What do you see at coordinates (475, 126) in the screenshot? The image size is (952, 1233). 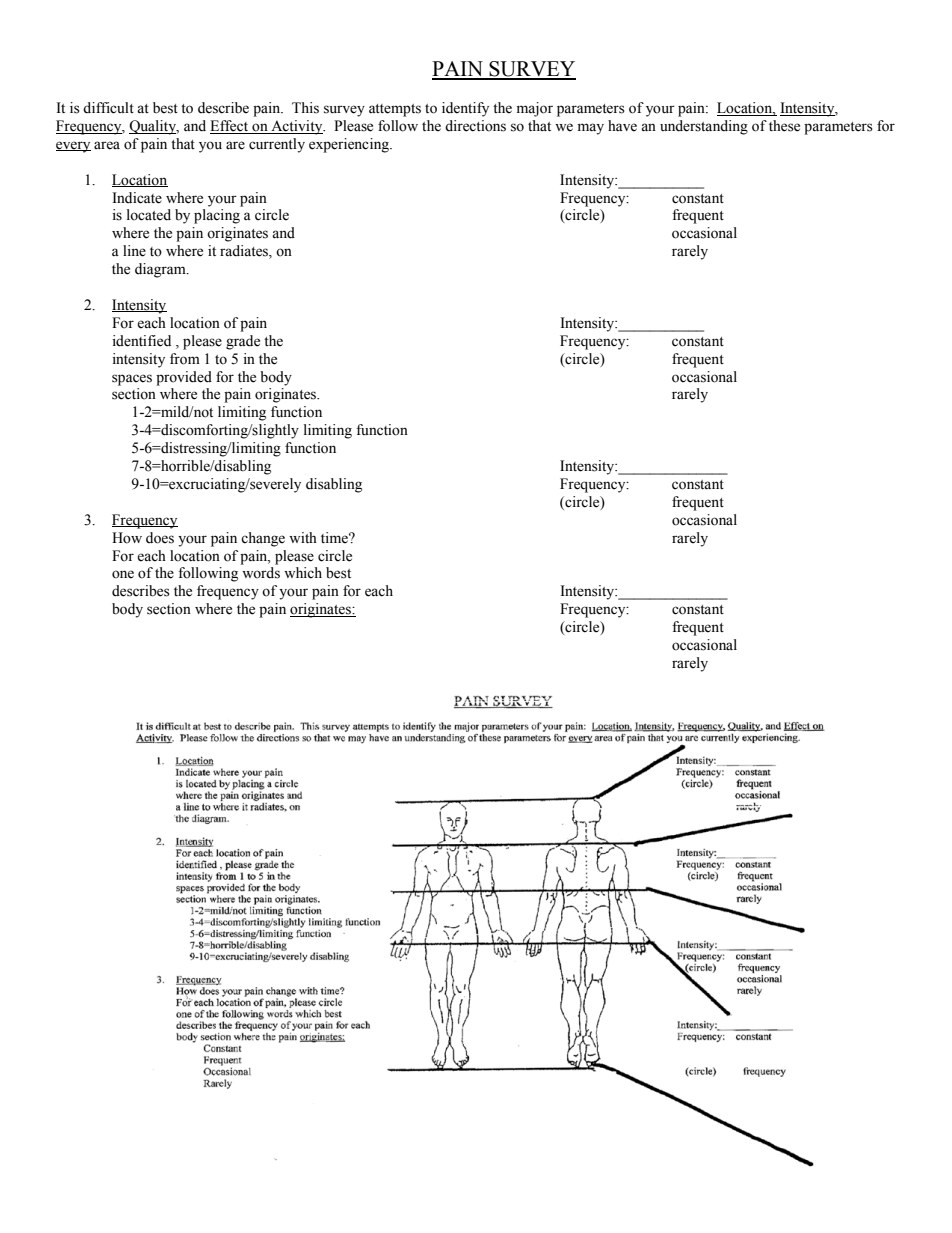 I see `directions` at bounding box center [475, 126].
